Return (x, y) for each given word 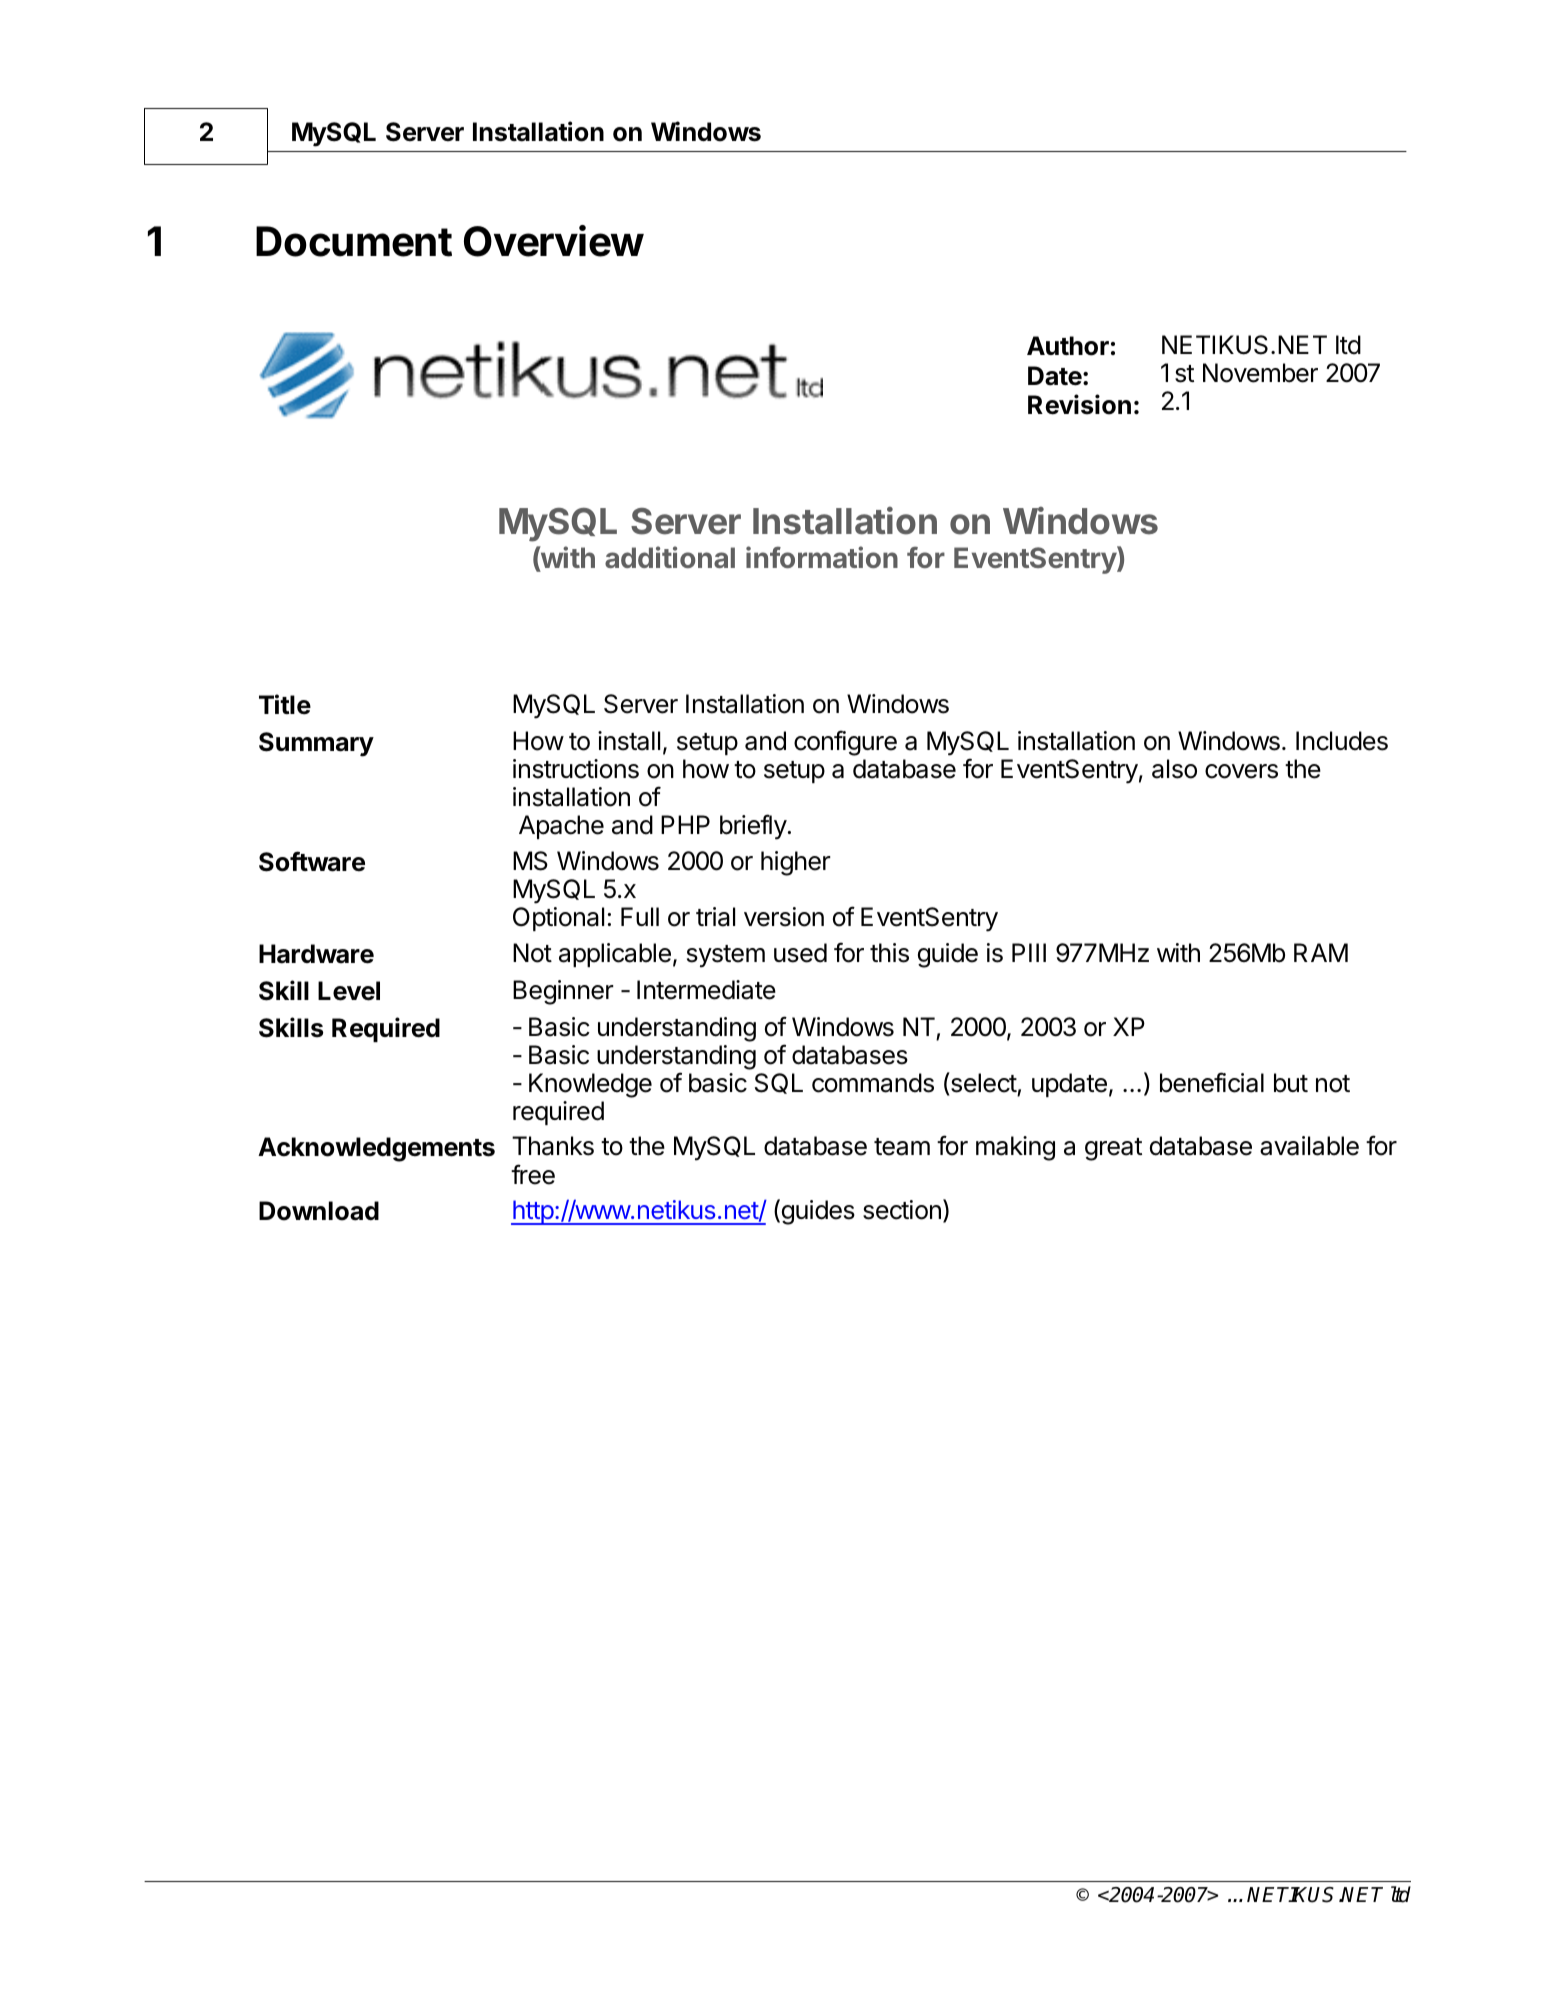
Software (312, 861)
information (822, 557)
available (1309, 1146)
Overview (554, 241)
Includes (1342, 741)
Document (354, 241)
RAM (1321, 952)
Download (319, 1211)
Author (1068, 346)
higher (796, 863)
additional (670, 557)
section (902, 1210)
